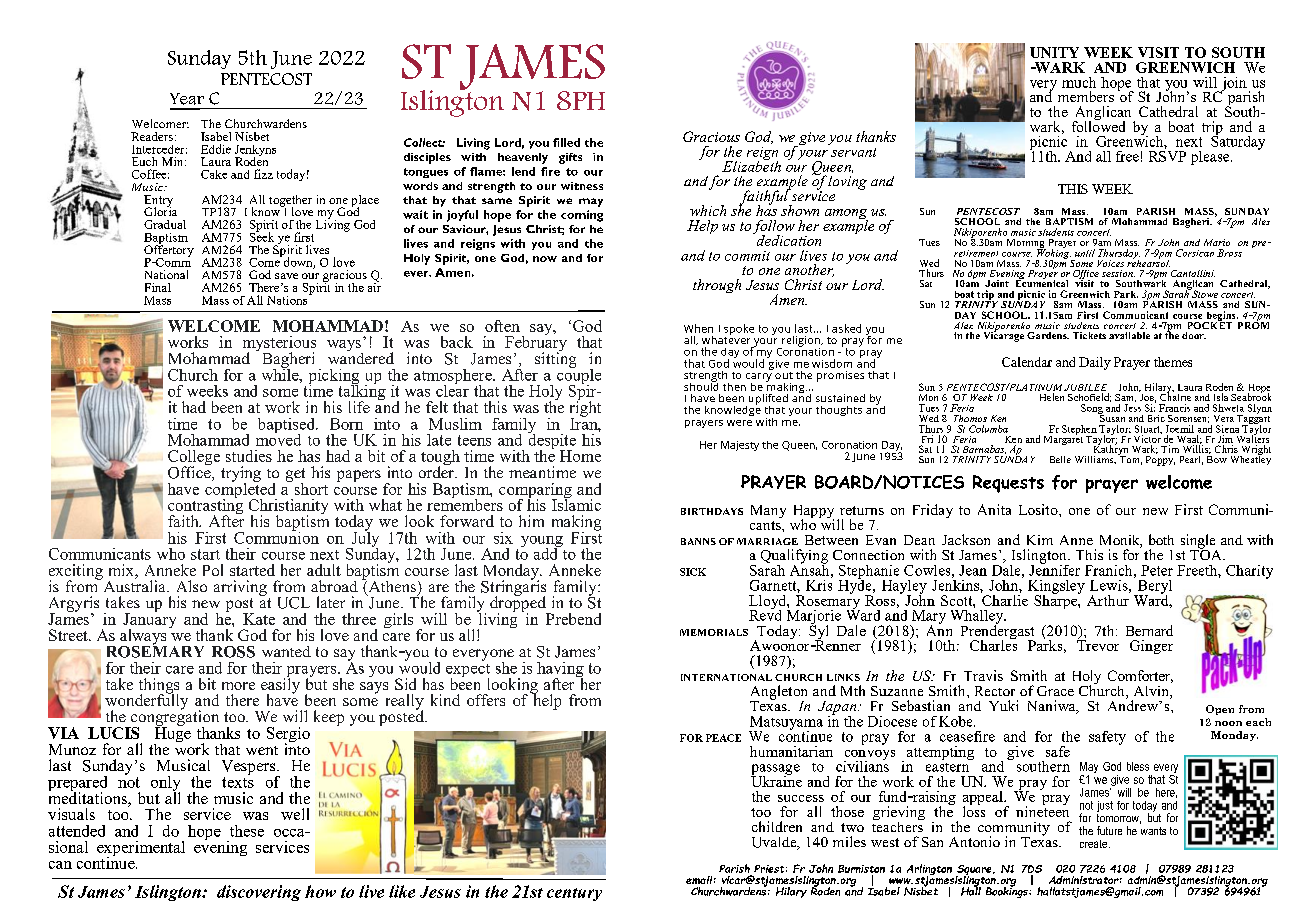  What do you see at coordinates (566, 142) in the page?
I see `filled` at bounding box center [566, 142].
